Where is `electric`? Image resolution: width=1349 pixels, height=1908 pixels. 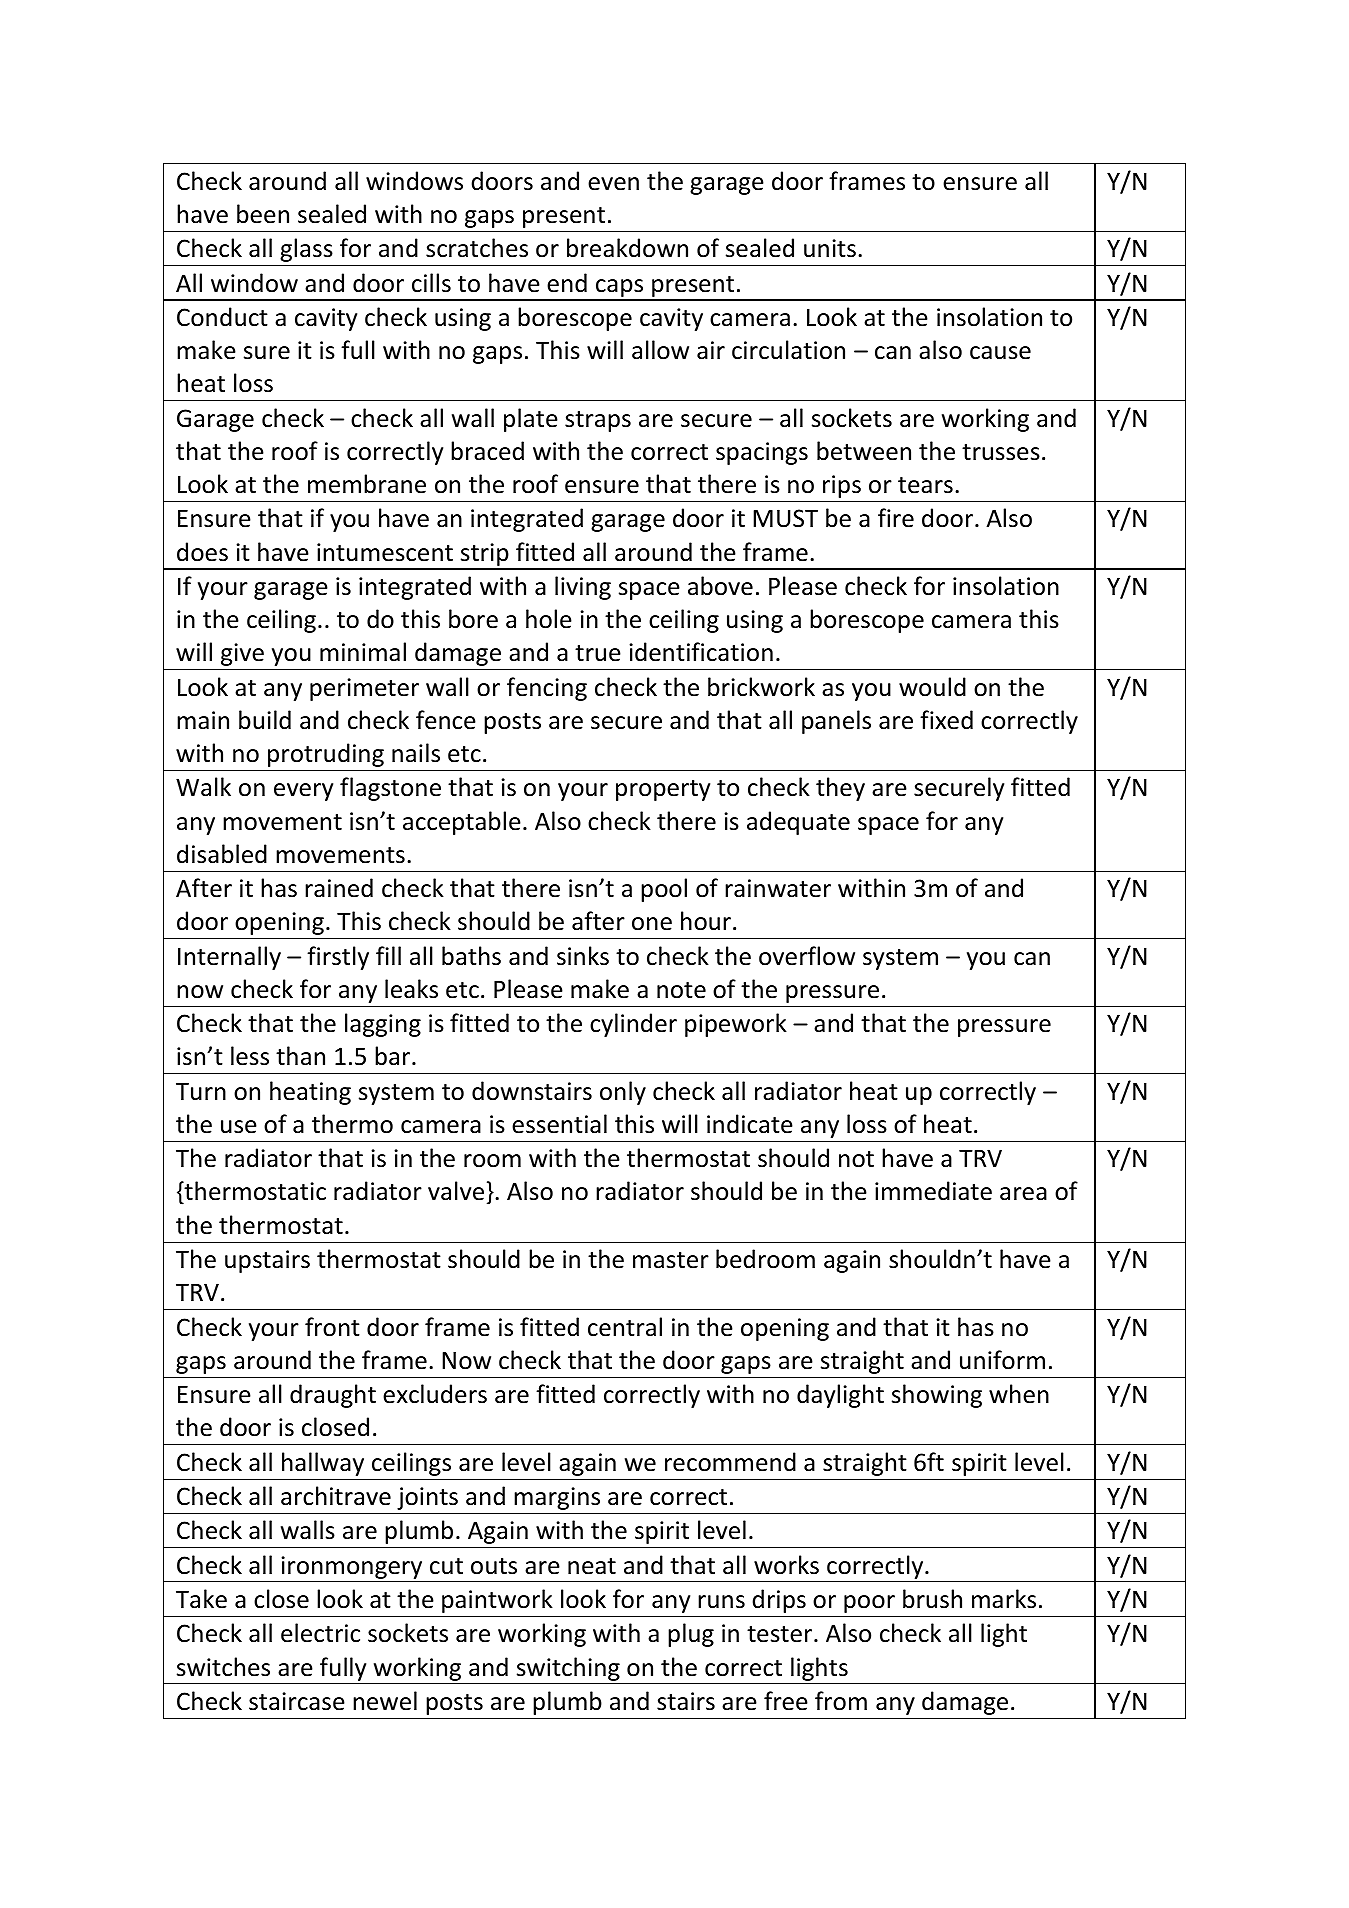
electric is located at coordinates (320, 1633).
